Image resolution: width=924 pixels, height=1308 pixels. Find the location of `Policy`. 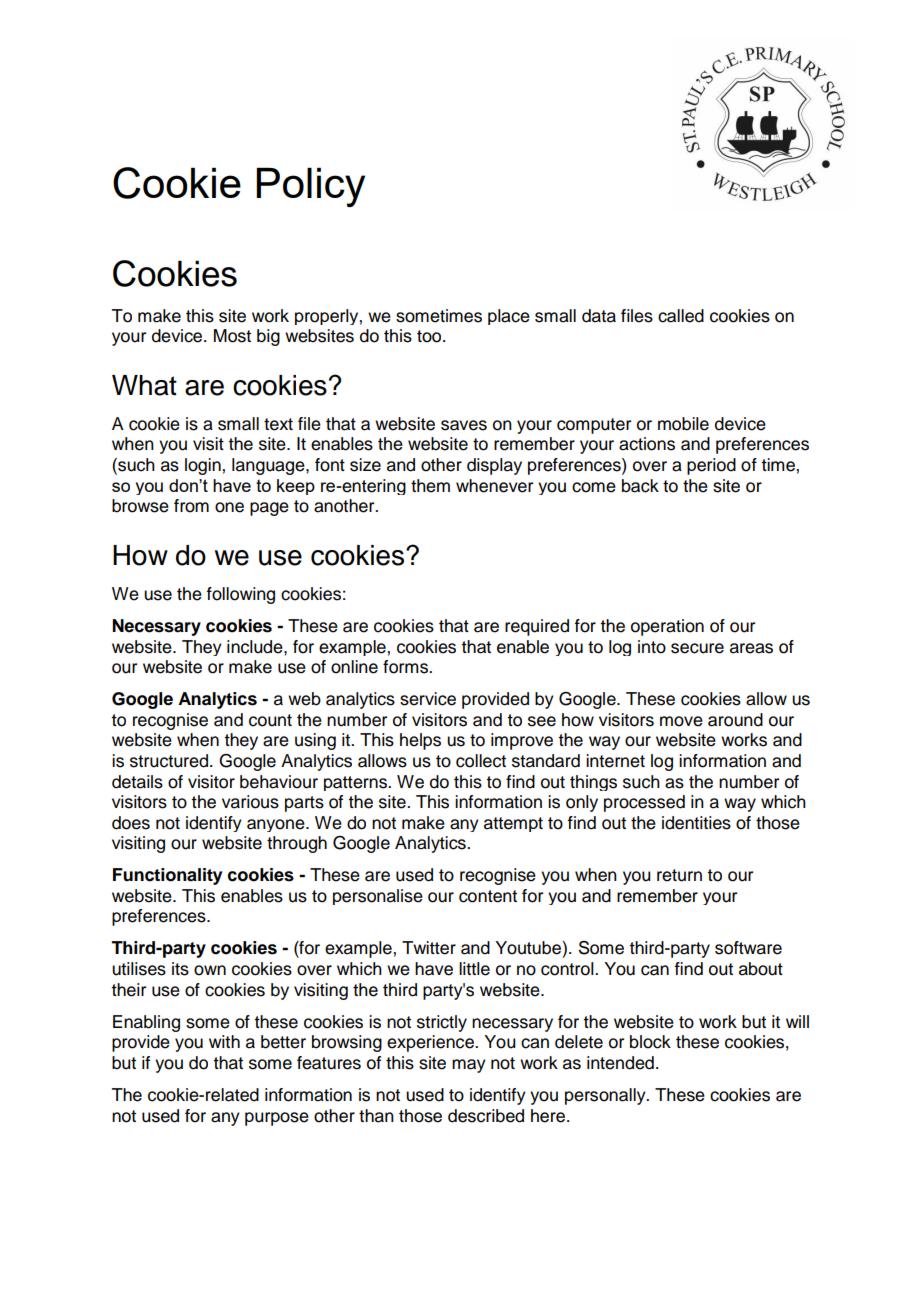

Policy is located at coordinates (310, 187).
